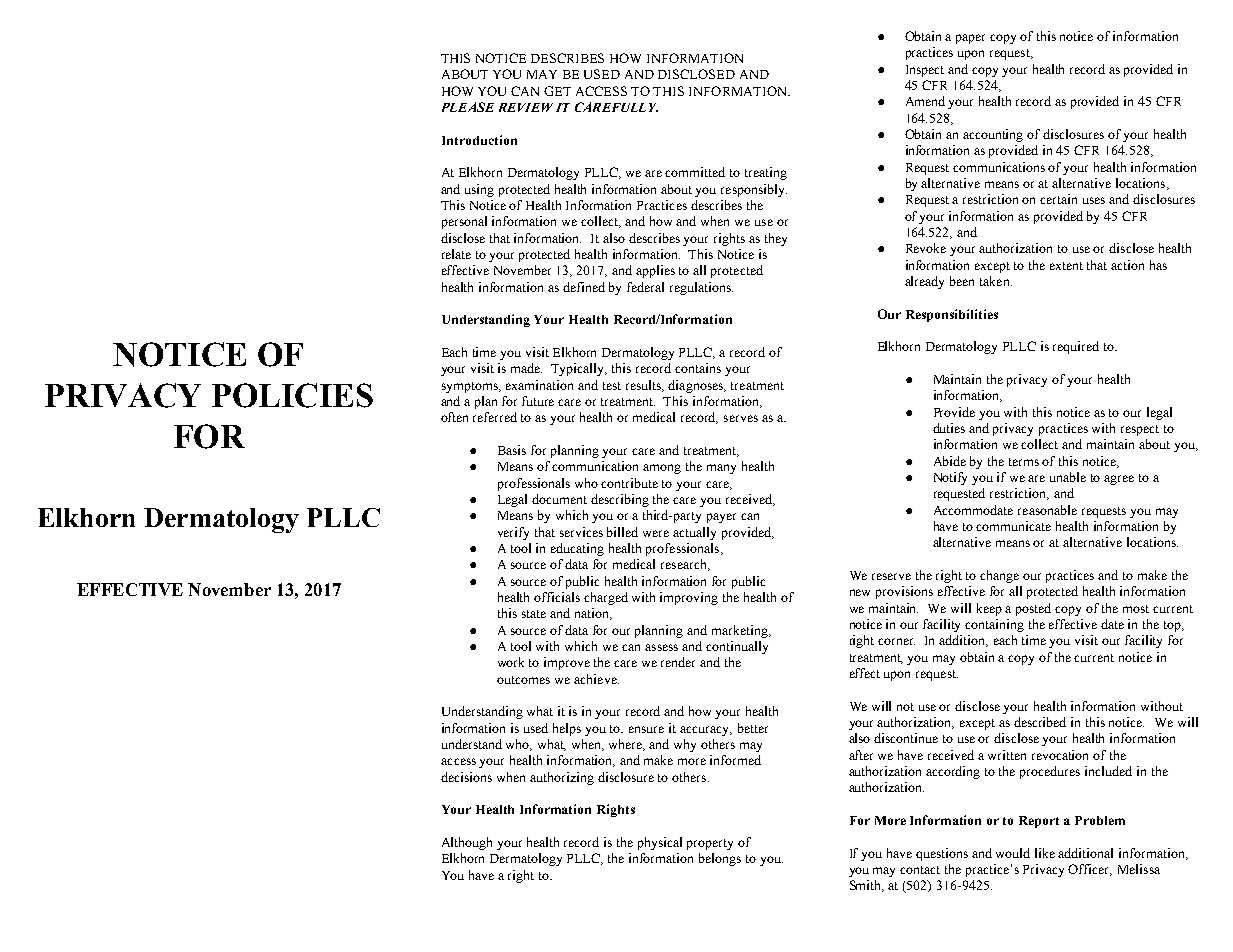  I want to click on PLEASE, so click(468, 107).
